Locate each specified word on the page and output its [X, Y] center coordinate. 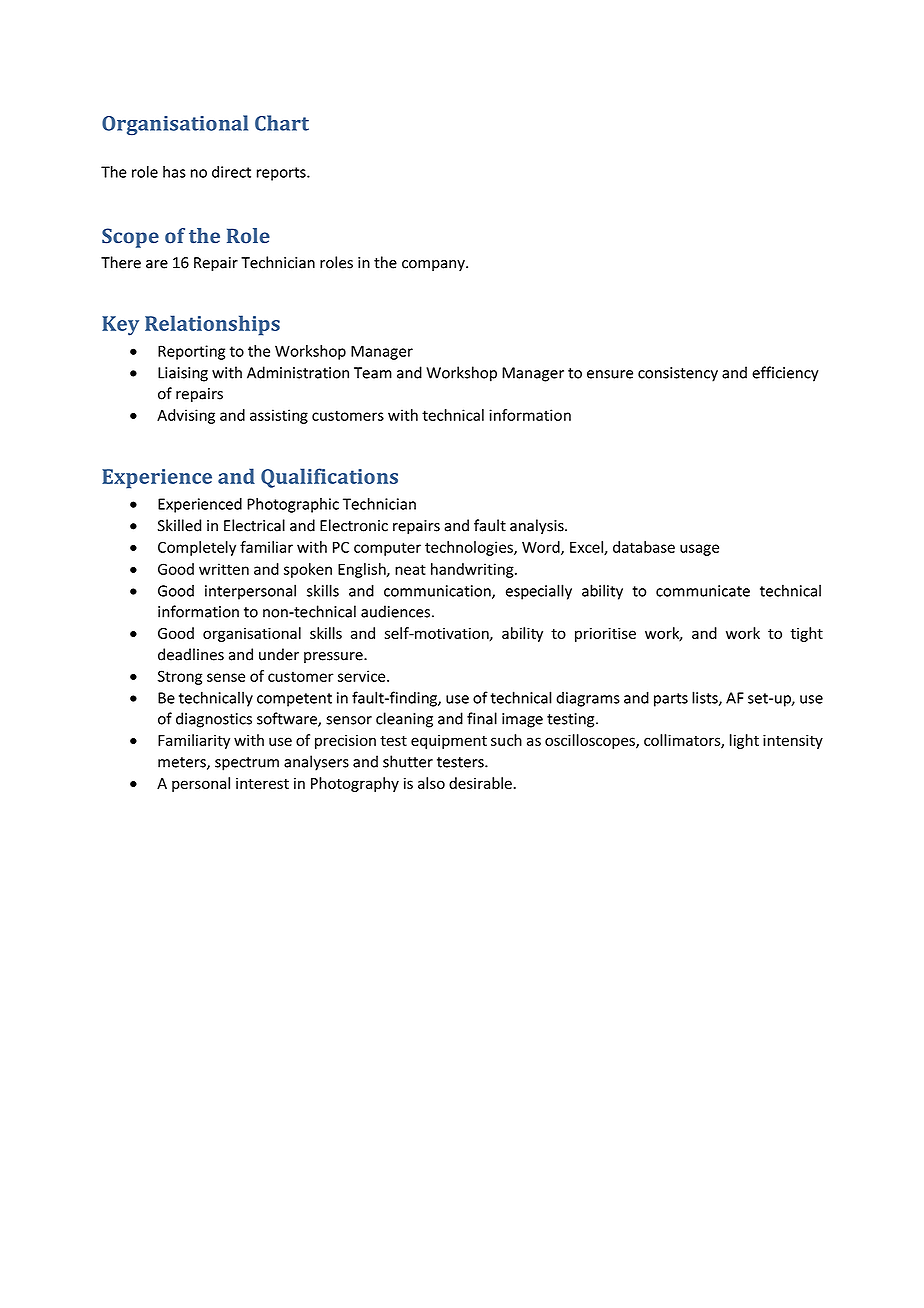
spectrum [247, 764]
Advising [186, 416]
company [434, 265]
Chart [282, 123]
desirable [480, 783]
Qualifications [329, 478]
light [744, 741]
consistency [678, 374]
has [174, 172]
